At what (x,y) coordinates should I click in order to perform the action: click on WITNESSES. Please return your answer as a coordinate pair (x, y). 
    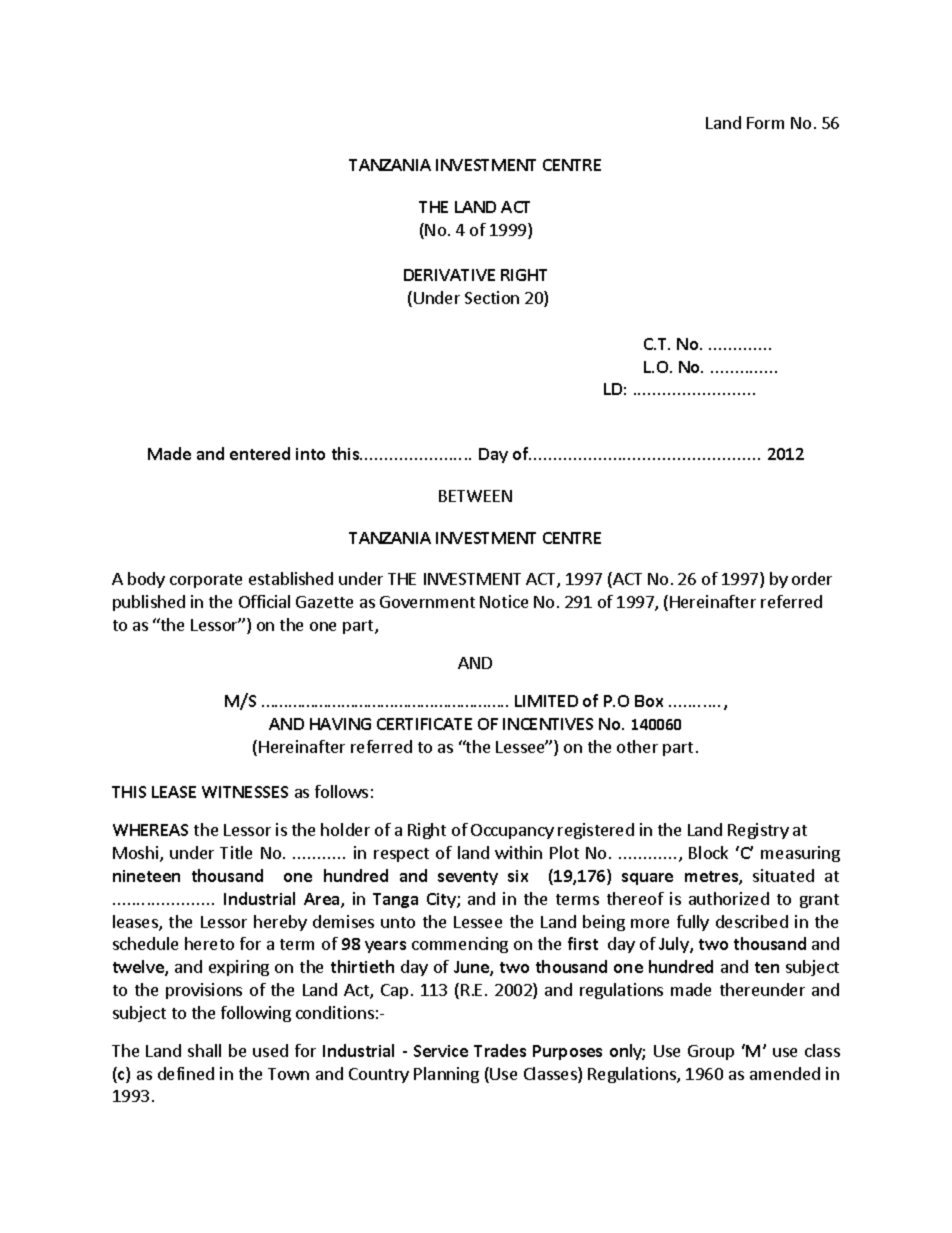
    Looking at the image, I should click on (245, 792).
